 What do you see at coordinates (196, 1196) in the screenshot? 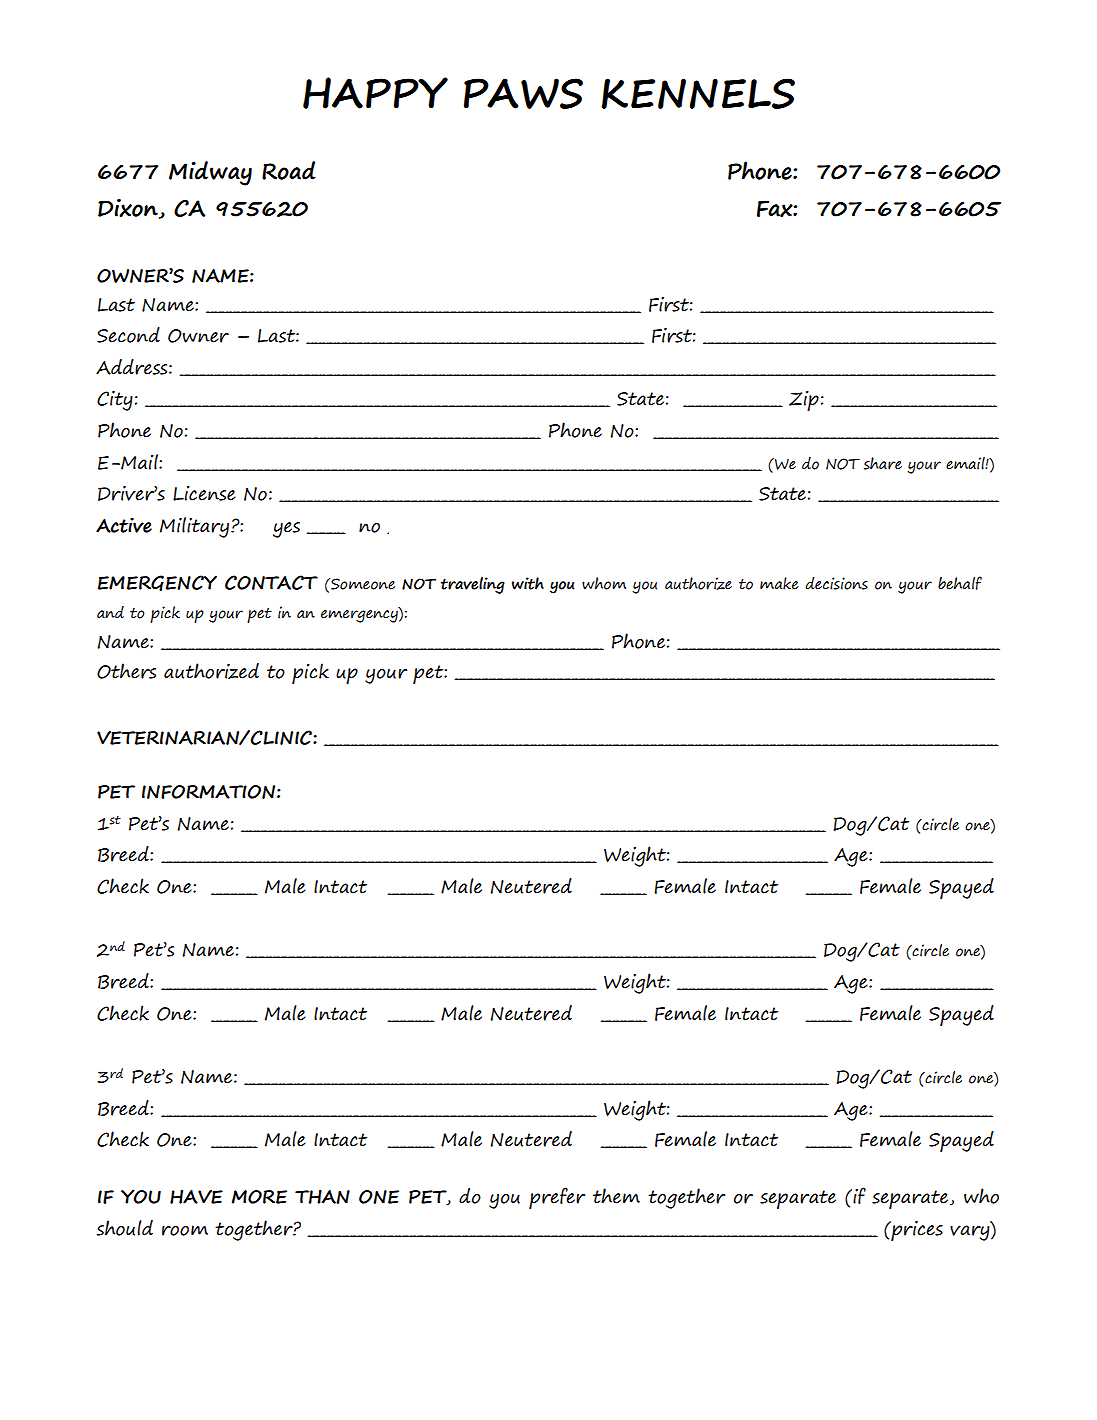
I see `HAVE` at bounding box center [196, 1196].
